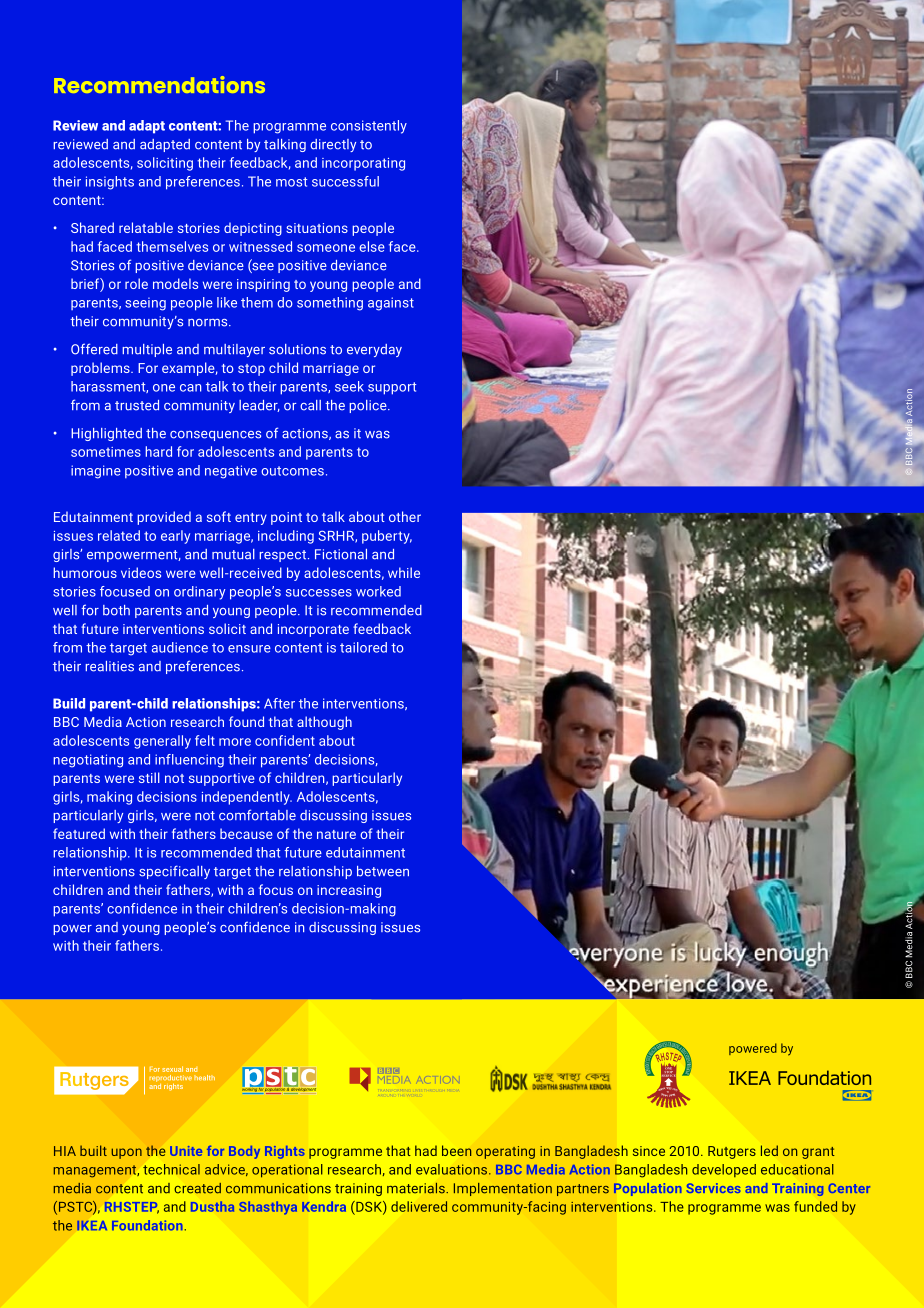 The image size is (924, 1308). What do you see at coordinates (363, 164) in the document?
I see `incorporating` at bounding box center [363, 164].
